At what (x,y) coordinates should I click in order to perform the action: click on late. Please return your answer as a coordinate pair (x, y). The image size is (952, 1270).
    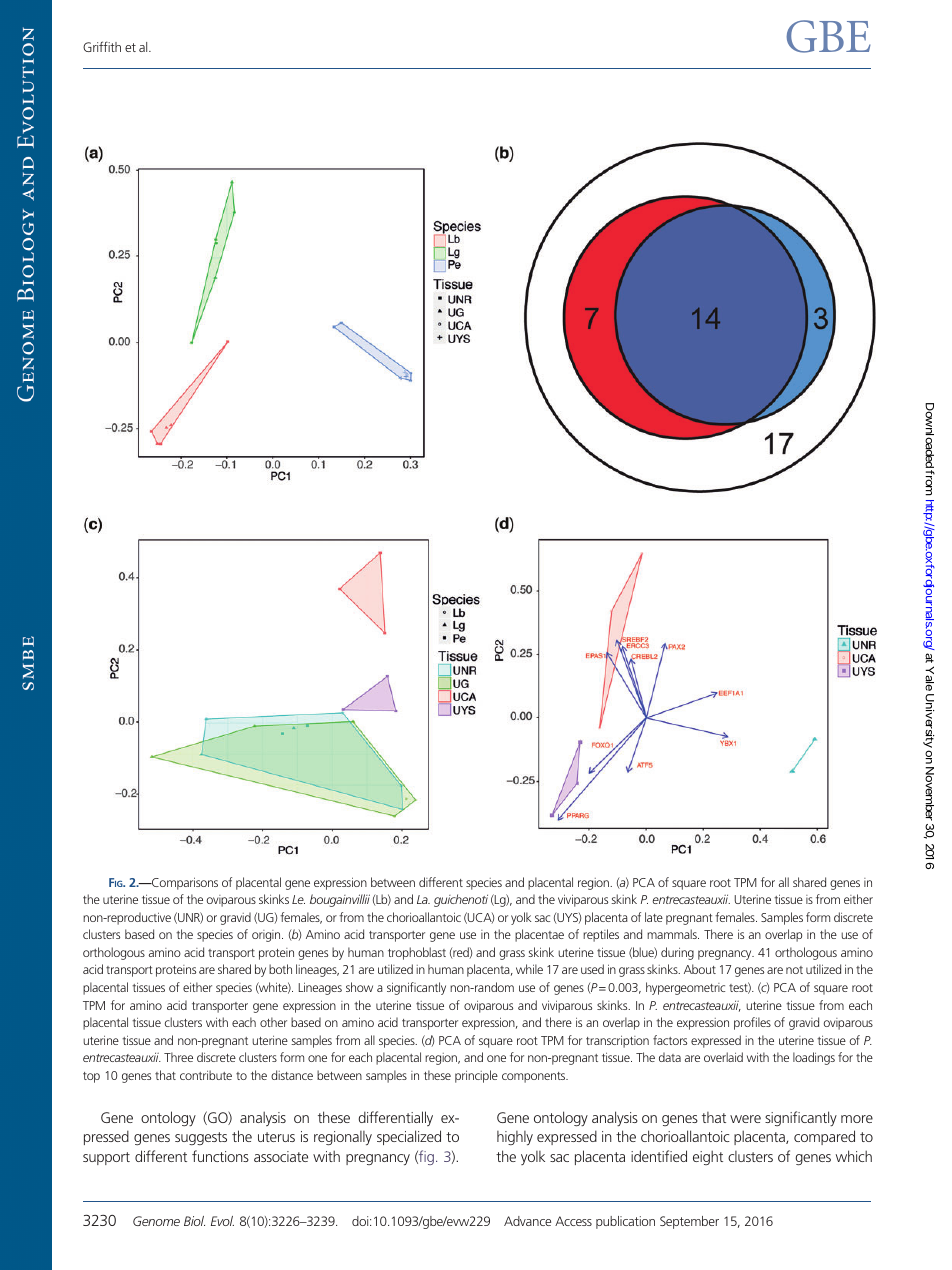
    Looking at the image, I should click on (654, 917).
